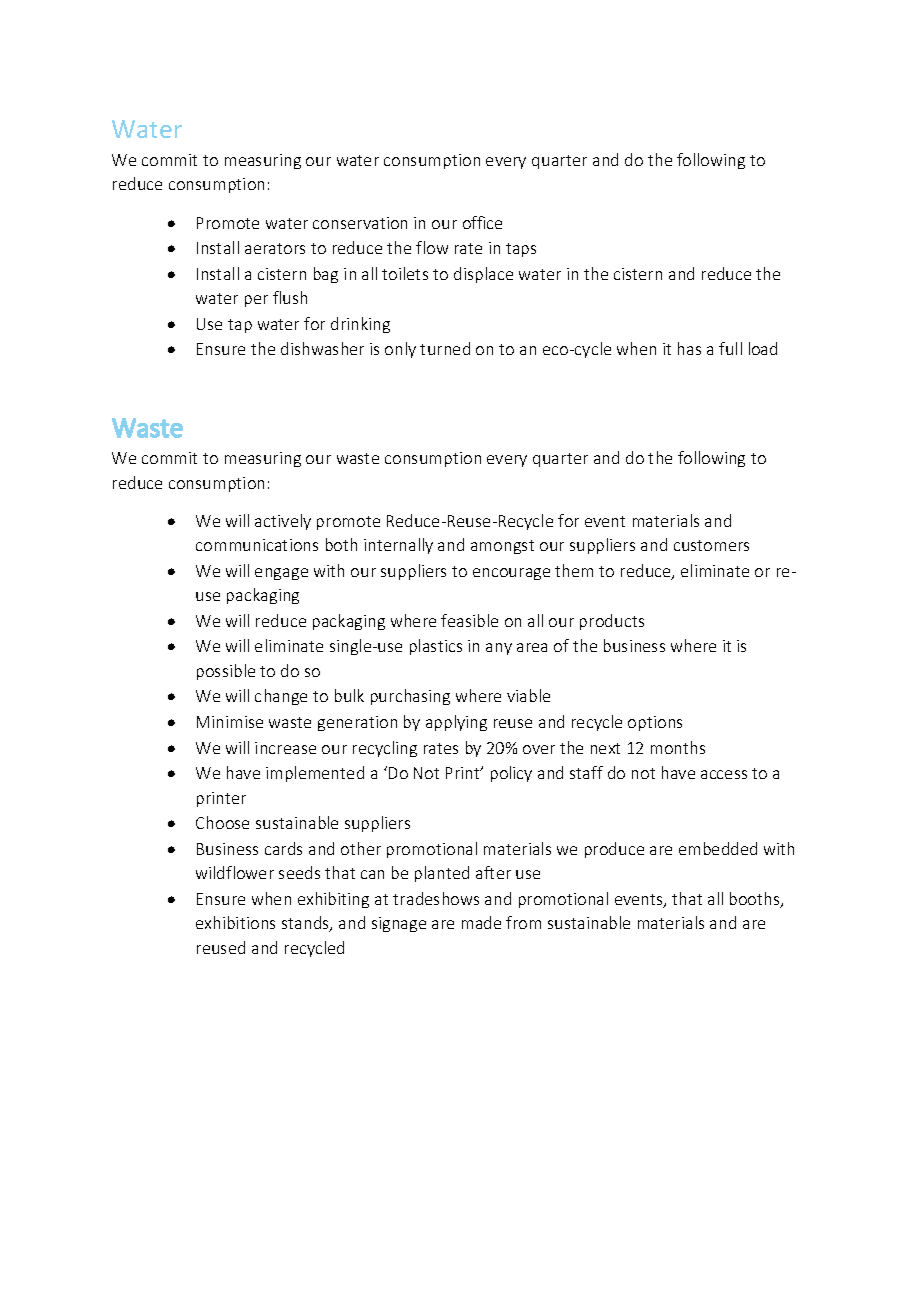  I want to click on full, so click(730, 348).
